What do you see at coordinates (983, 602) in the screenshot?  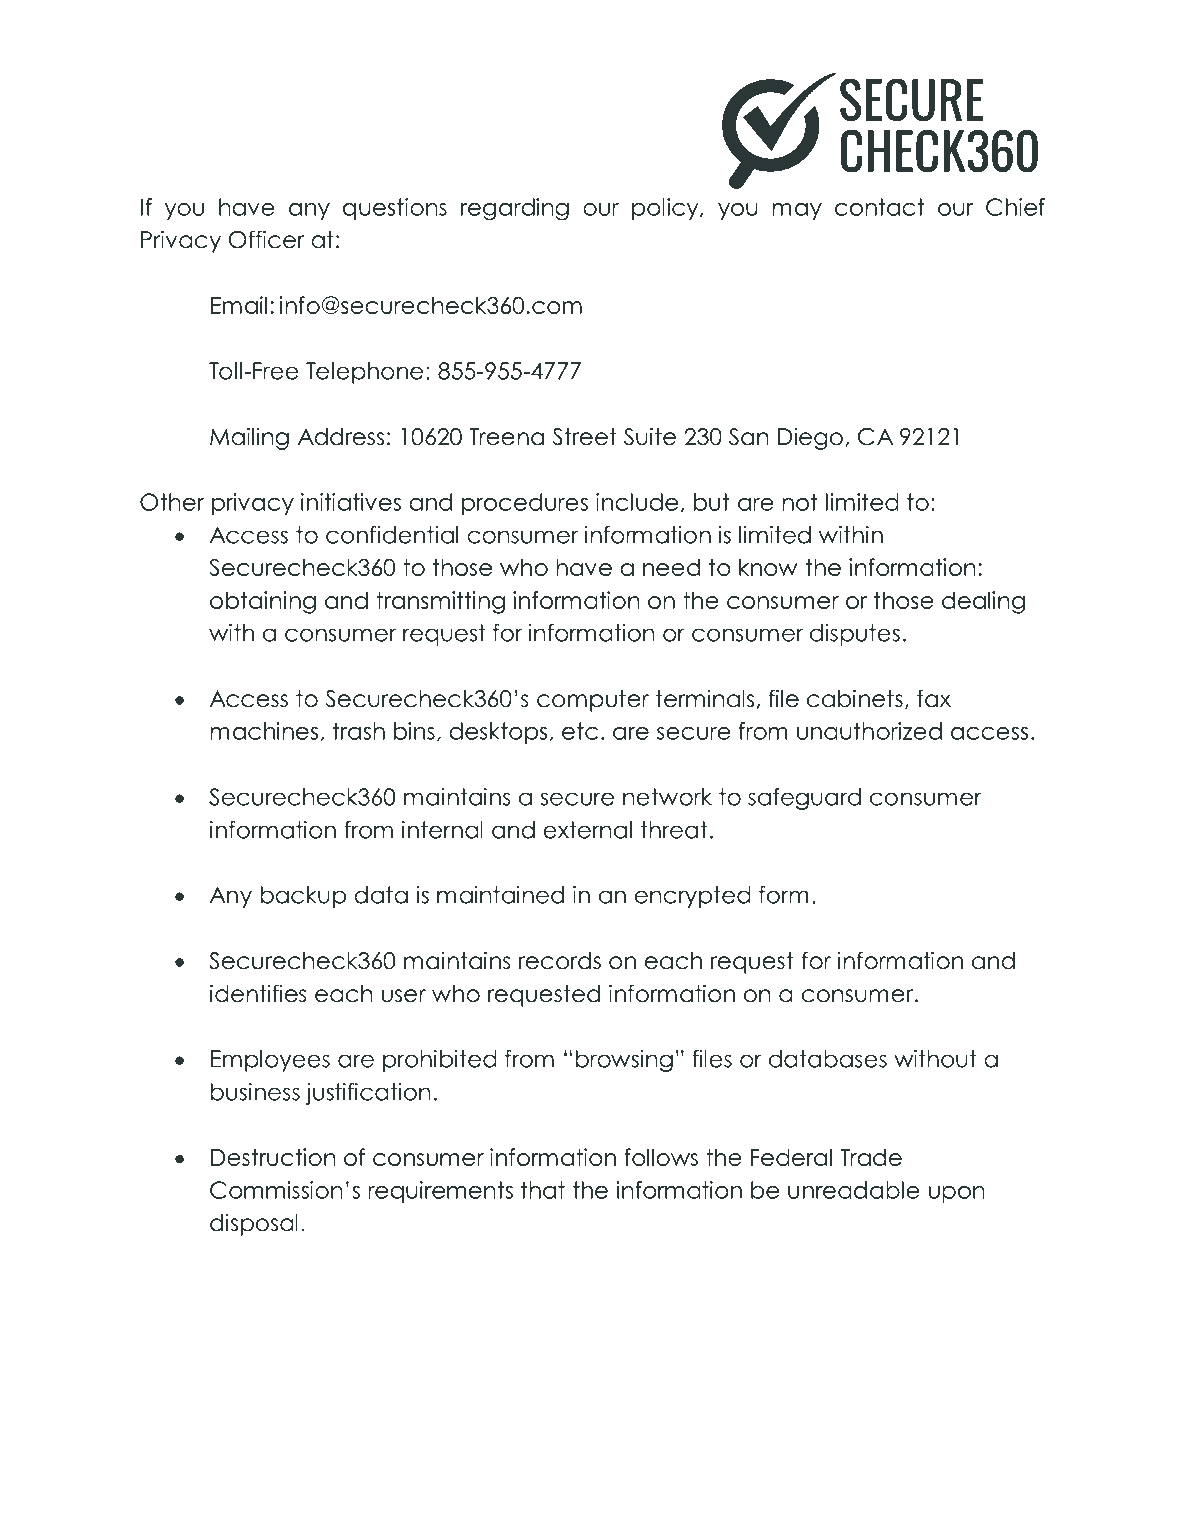 I see `dealing` at bounding box center [983, 602].
